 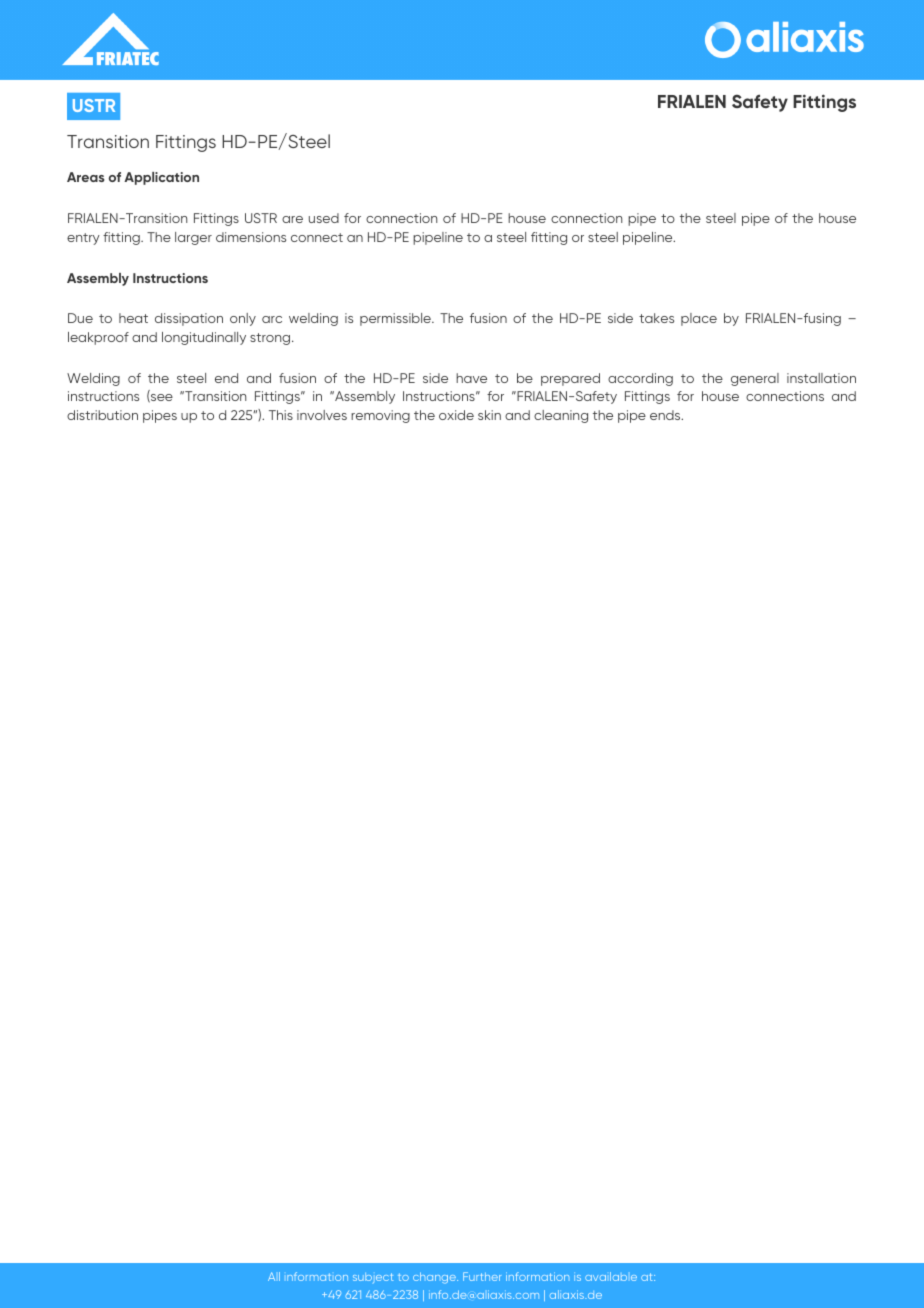 What do you see at coordinates (611, 1276) in the document?
I see `available` at bounding box center [611, 1276].
